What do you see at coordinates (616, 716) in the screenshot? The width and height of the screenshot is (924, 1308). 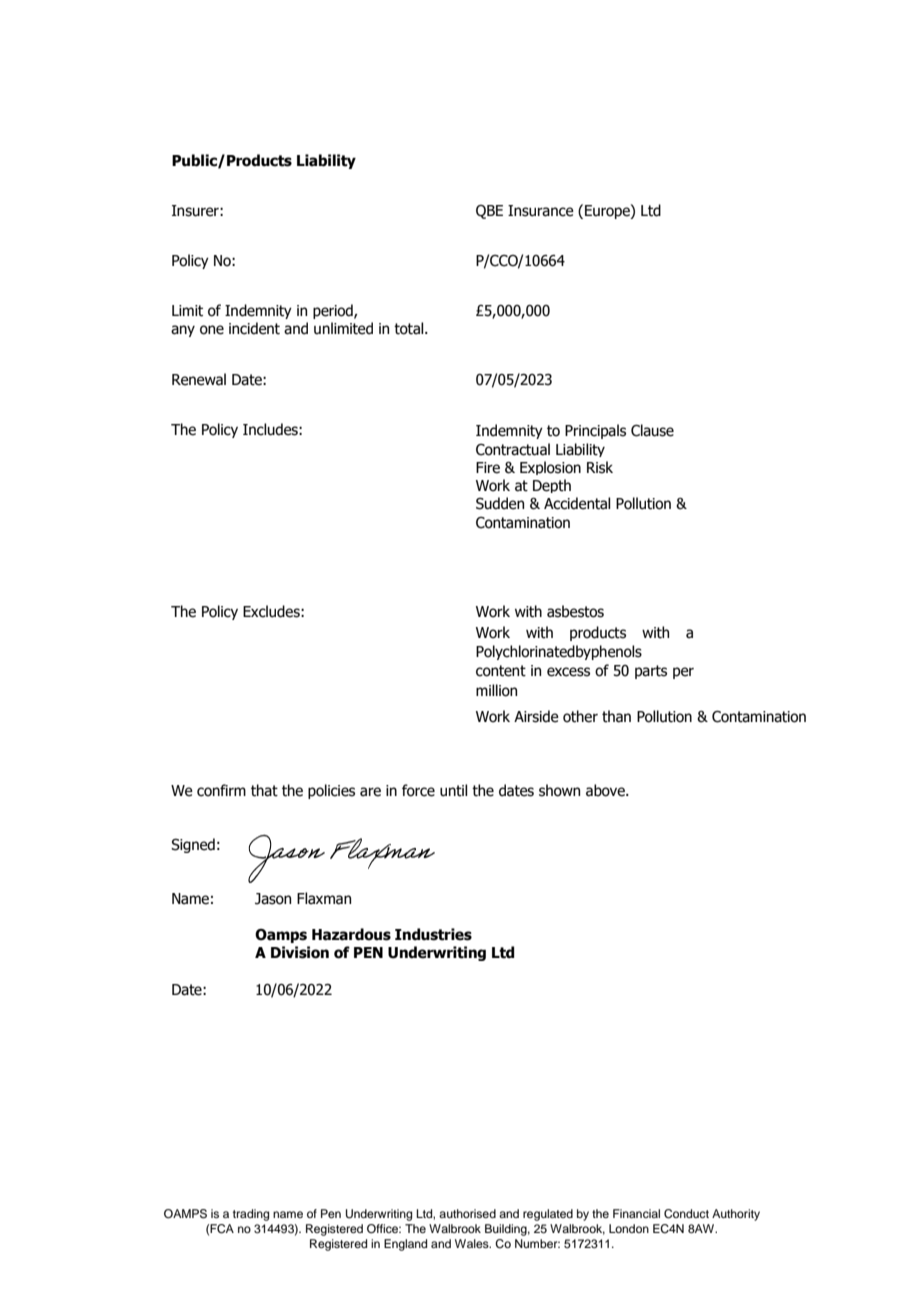 I see `than` at bounding box center [616, 716].
